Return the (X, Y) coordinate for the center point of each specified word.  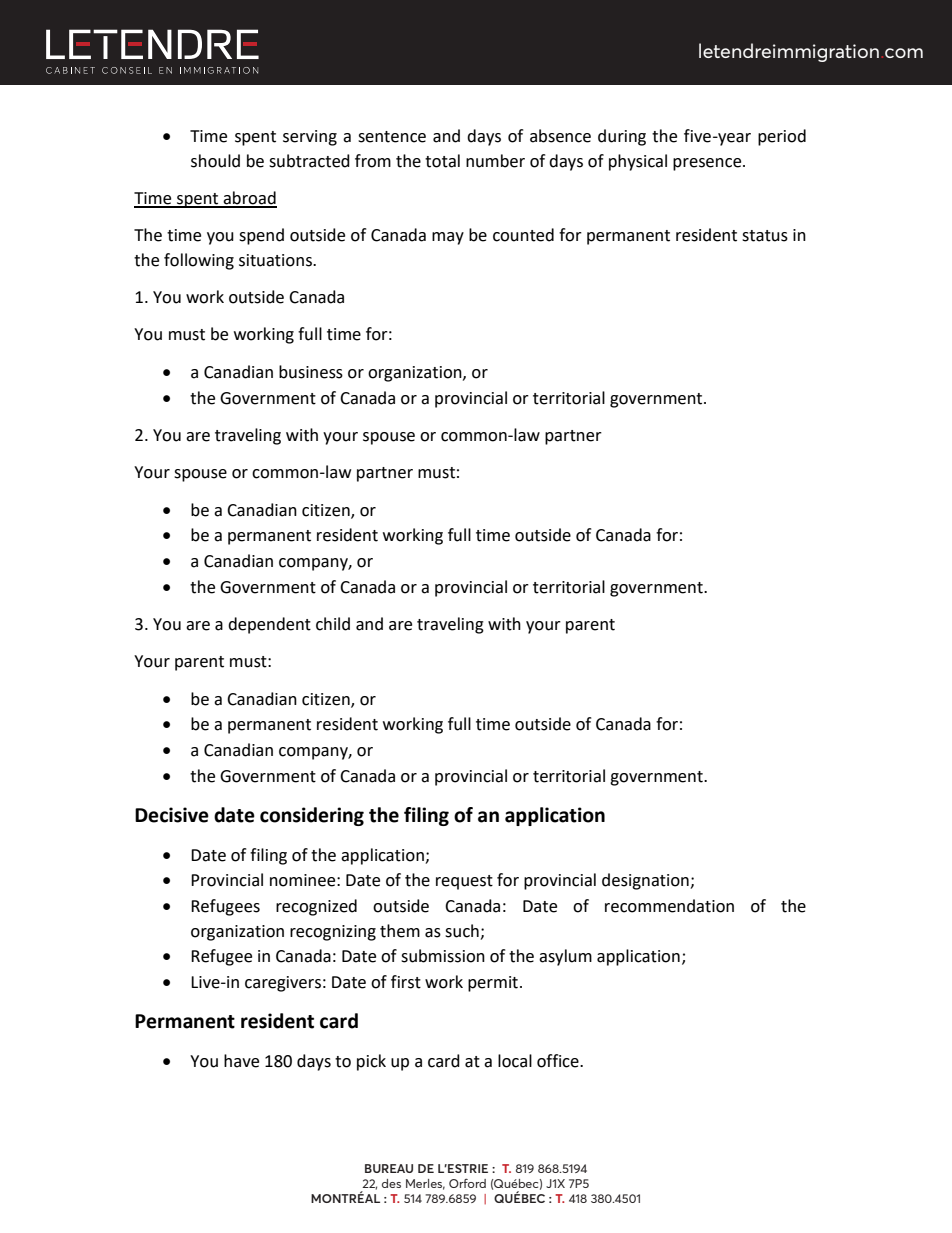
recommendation (669, 906)
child (333, 624)
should (215, 161)
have (241, 1061)
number (495, 161)
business (311, 372)
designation (646, 881)
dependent (269, 625)
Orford (467, 1183)
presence (708, 164)
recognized (316, 907)
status (765, 236)
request (464, 882)
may (448, 238)
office (559, 1061)
